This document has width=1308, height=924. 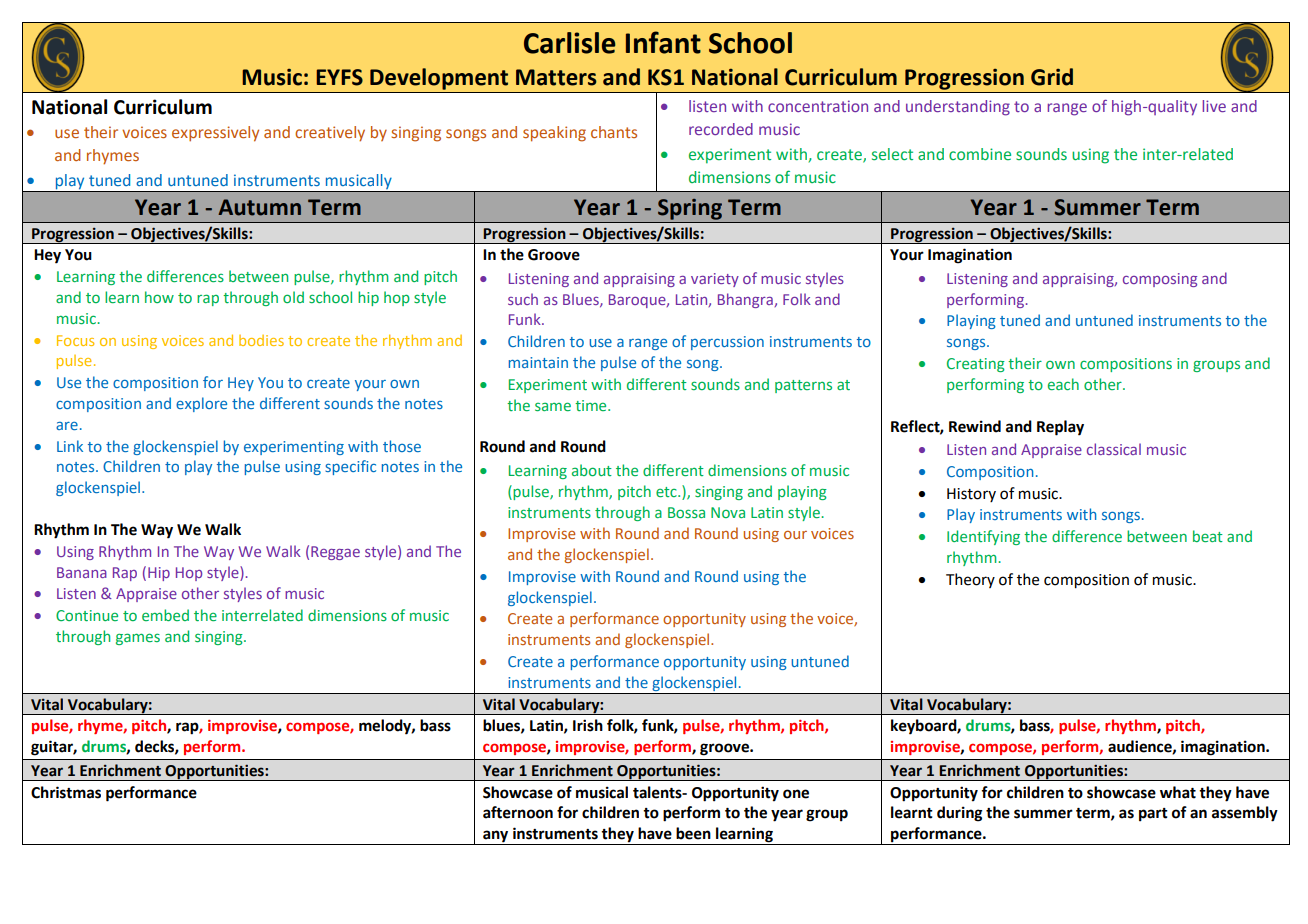 What do you see at coordinates (82, 572) in the document?
I see `Banana` at bounding box center [82, 572].
